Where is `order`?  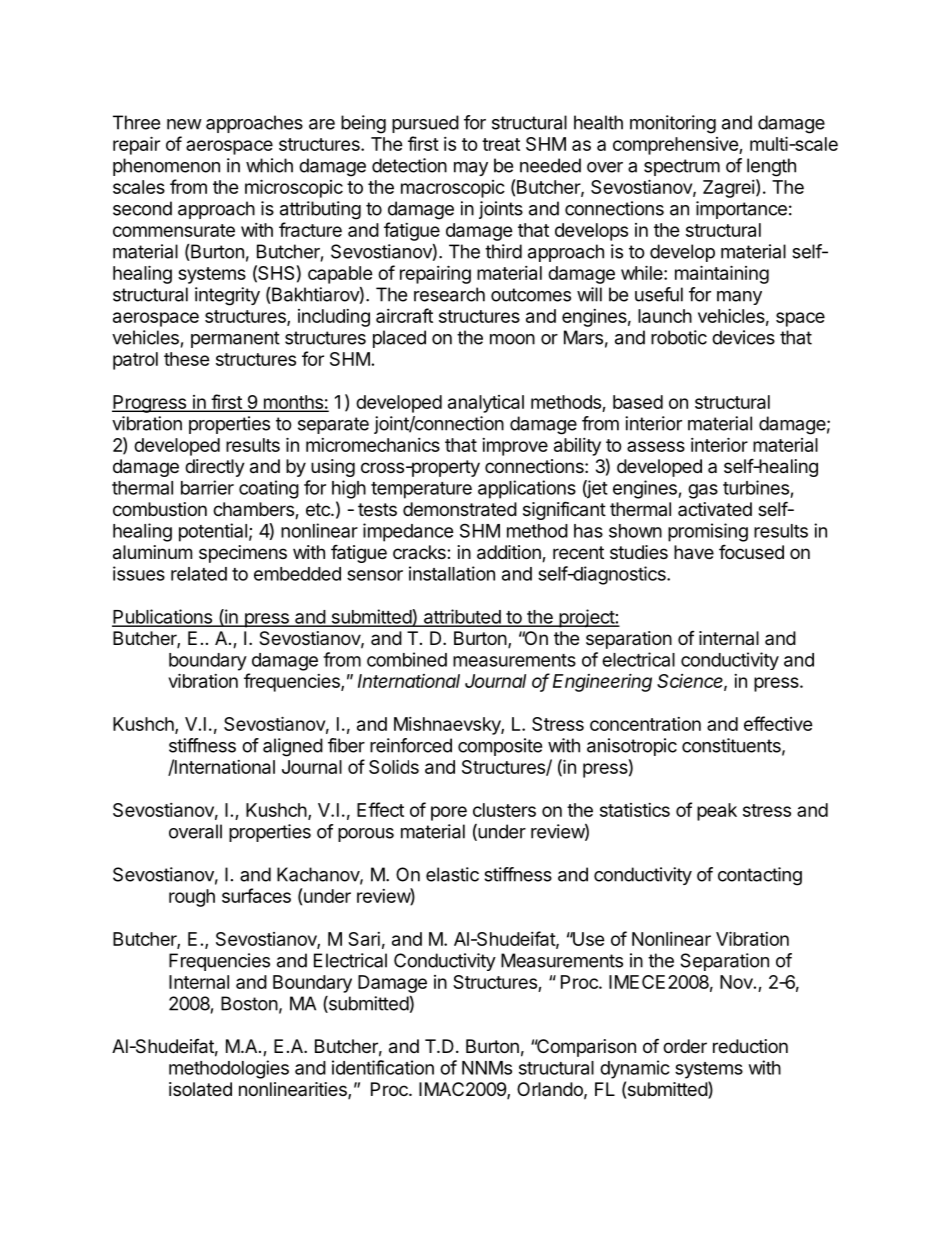
order is located at coordinates (685, 1046).
